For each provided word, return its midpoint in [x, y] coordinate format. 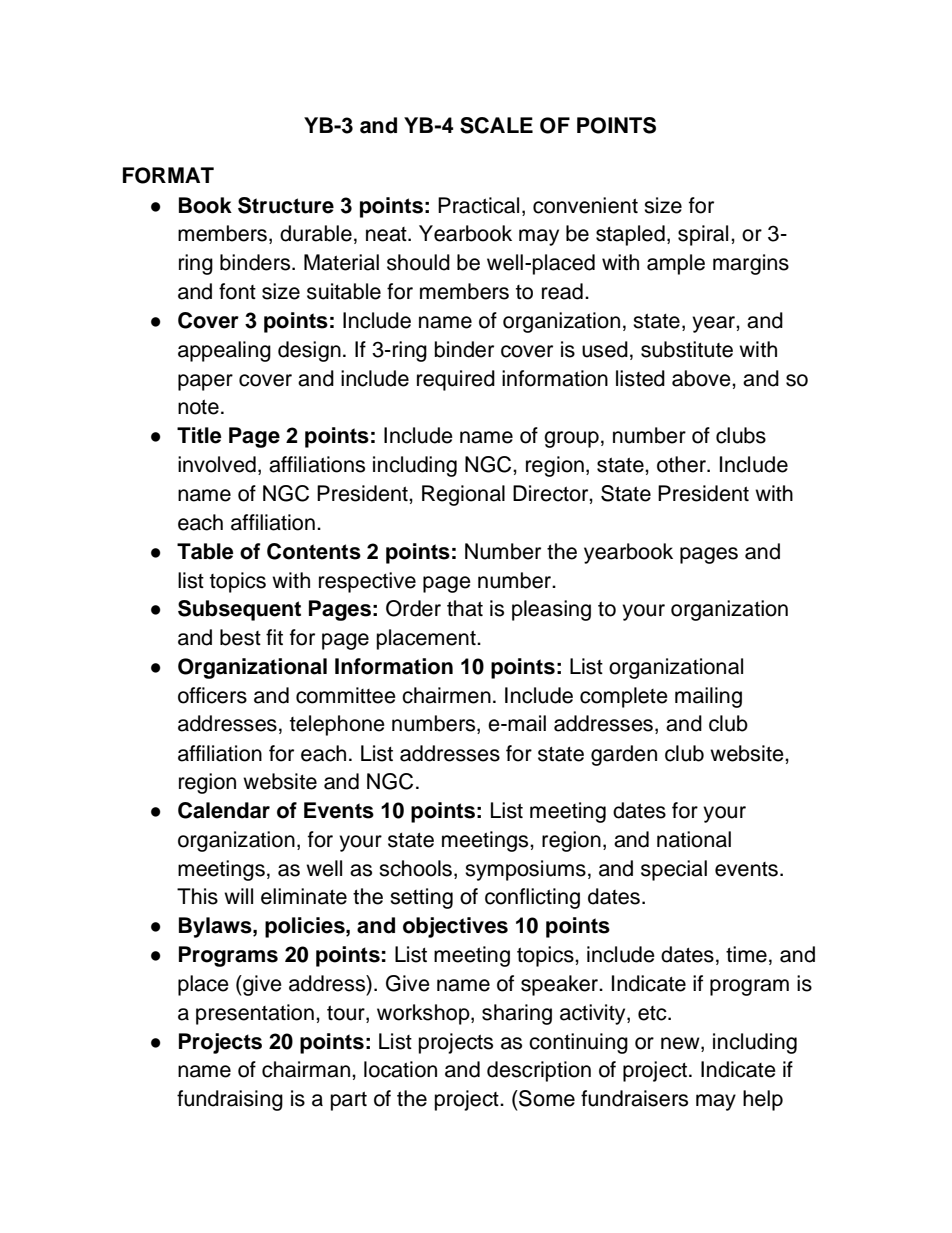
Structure [286, 205]
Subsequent [239, 610]
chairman [306, 1069]
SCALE [496, 125]
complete [624, 697]
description [539, 1071]
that [465, 608]
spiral [703, 235]
